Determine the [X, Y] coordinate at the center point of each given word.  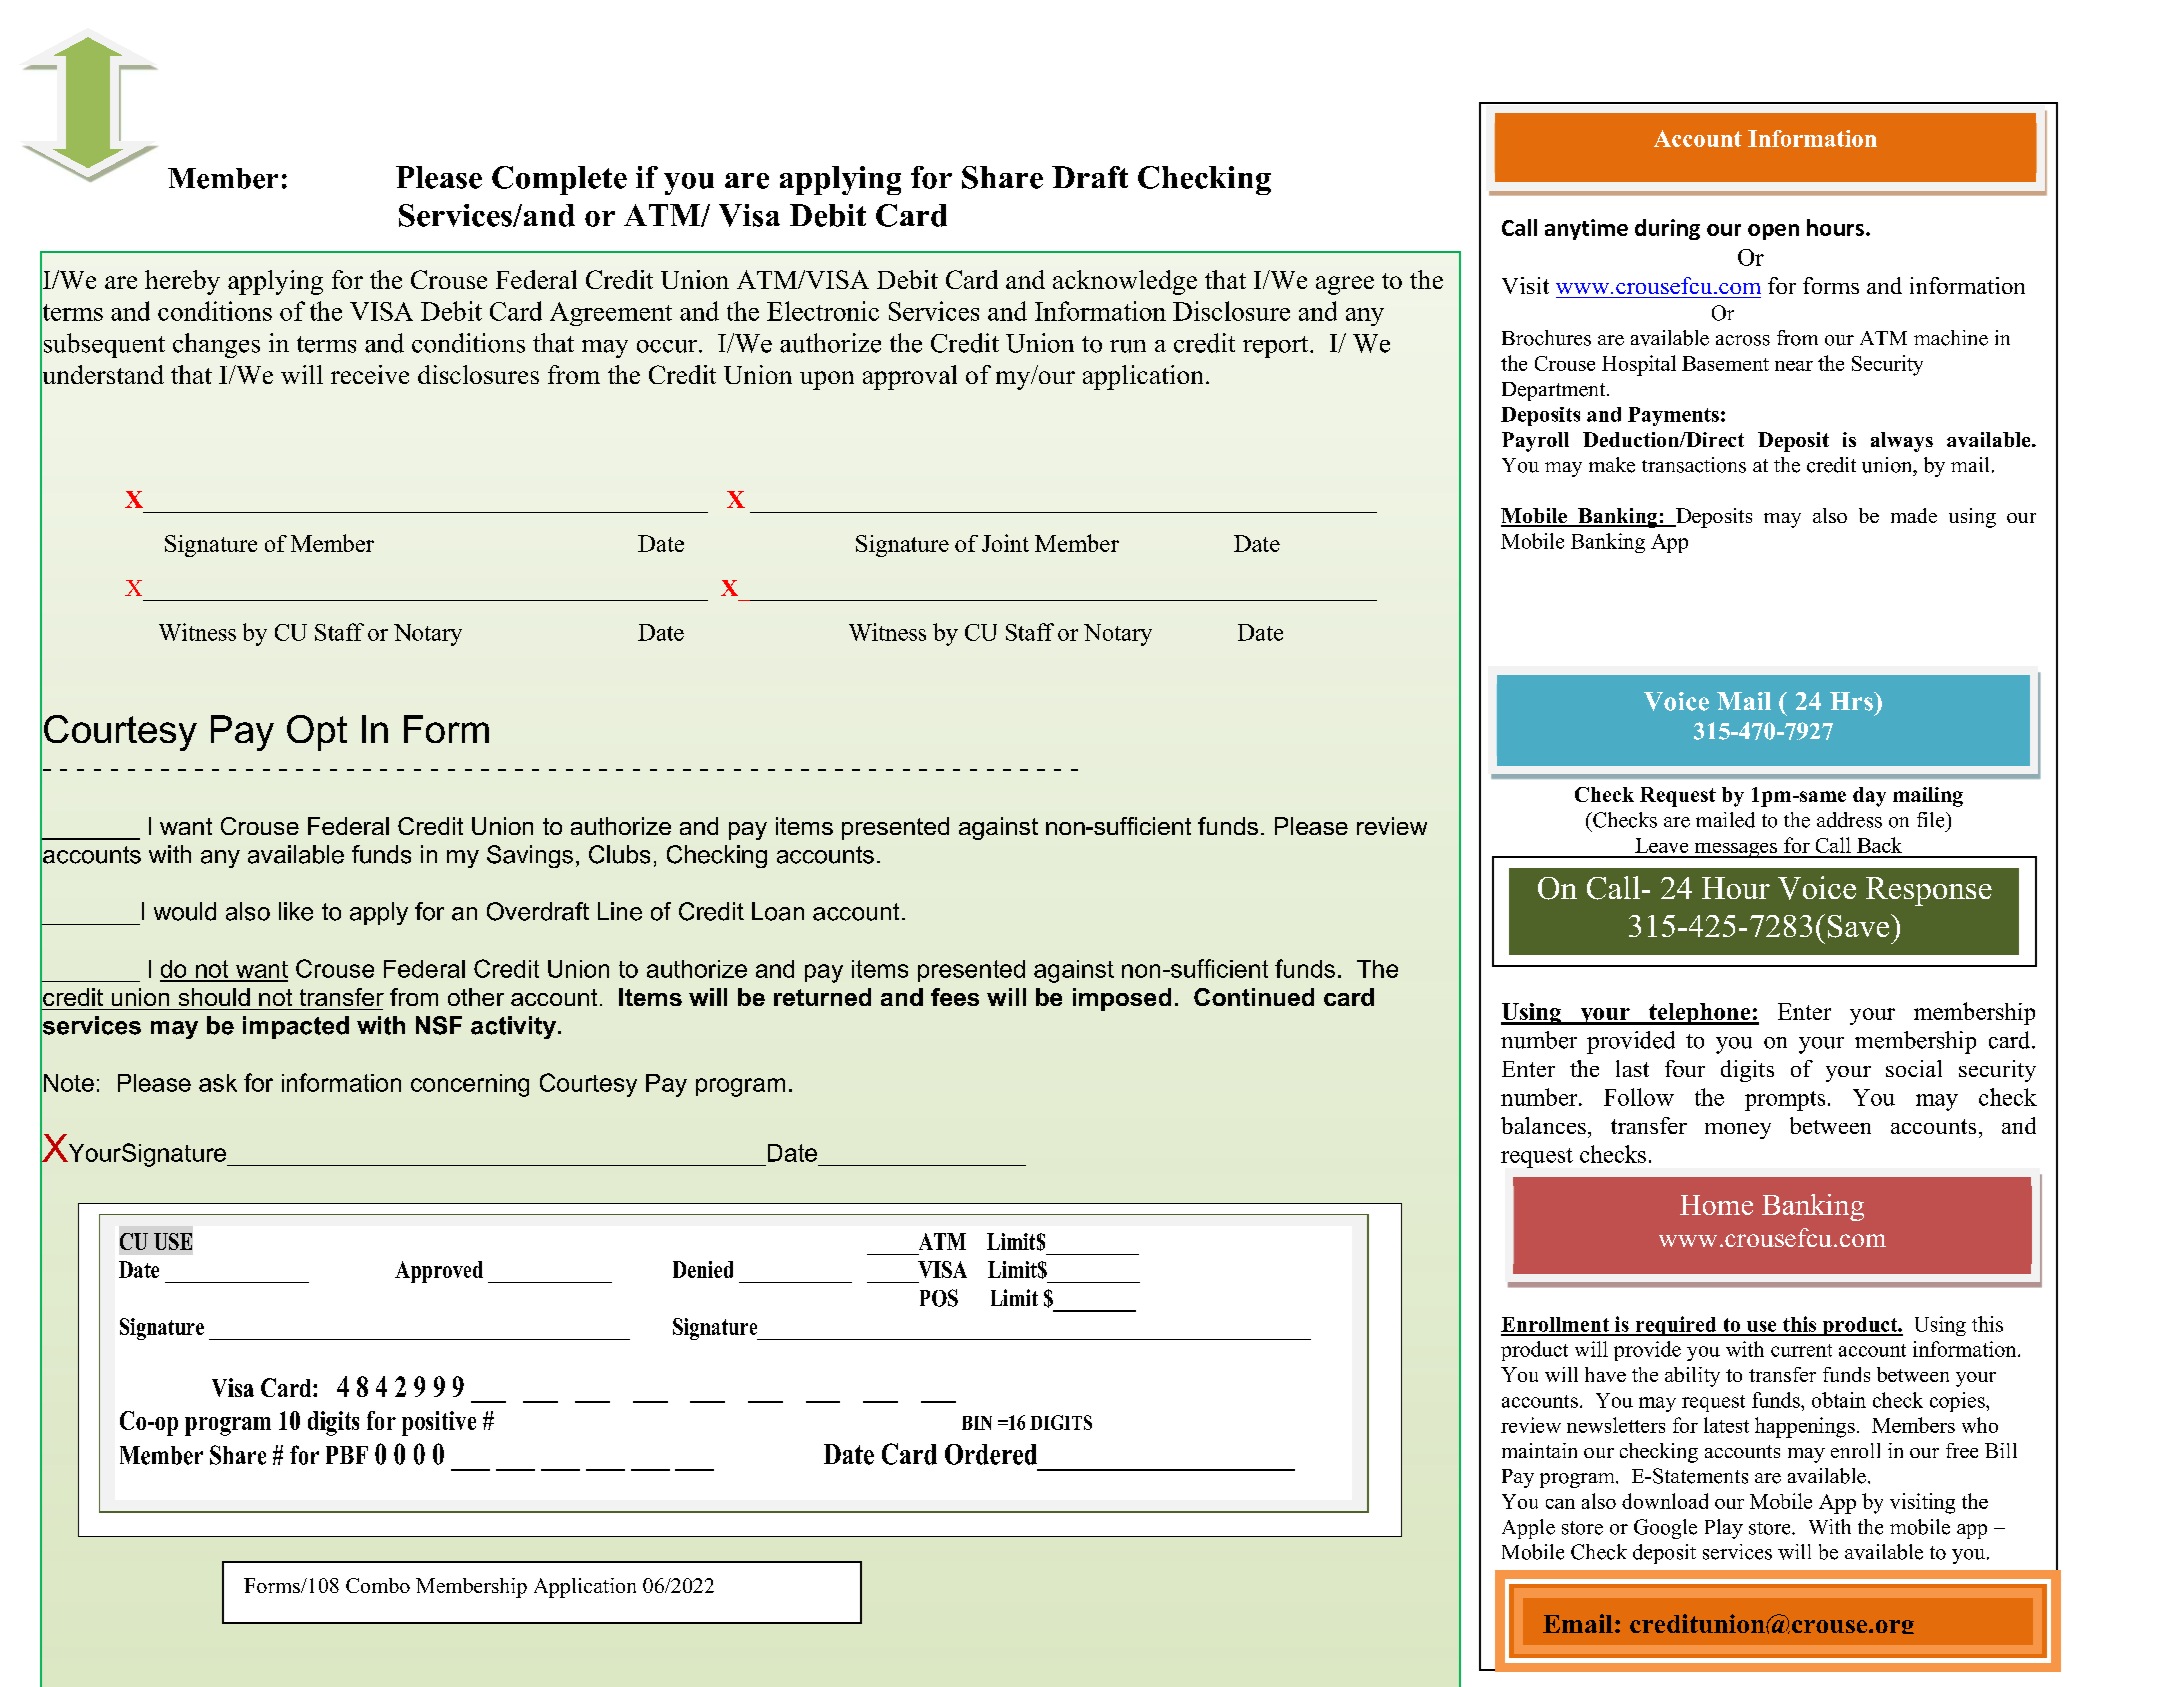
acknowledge [1125, 282]
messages [1736, 850]
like [296, 911]
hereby [182, 282]
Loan [778, 911]
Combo [378, 1585]
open [1773, 232]
